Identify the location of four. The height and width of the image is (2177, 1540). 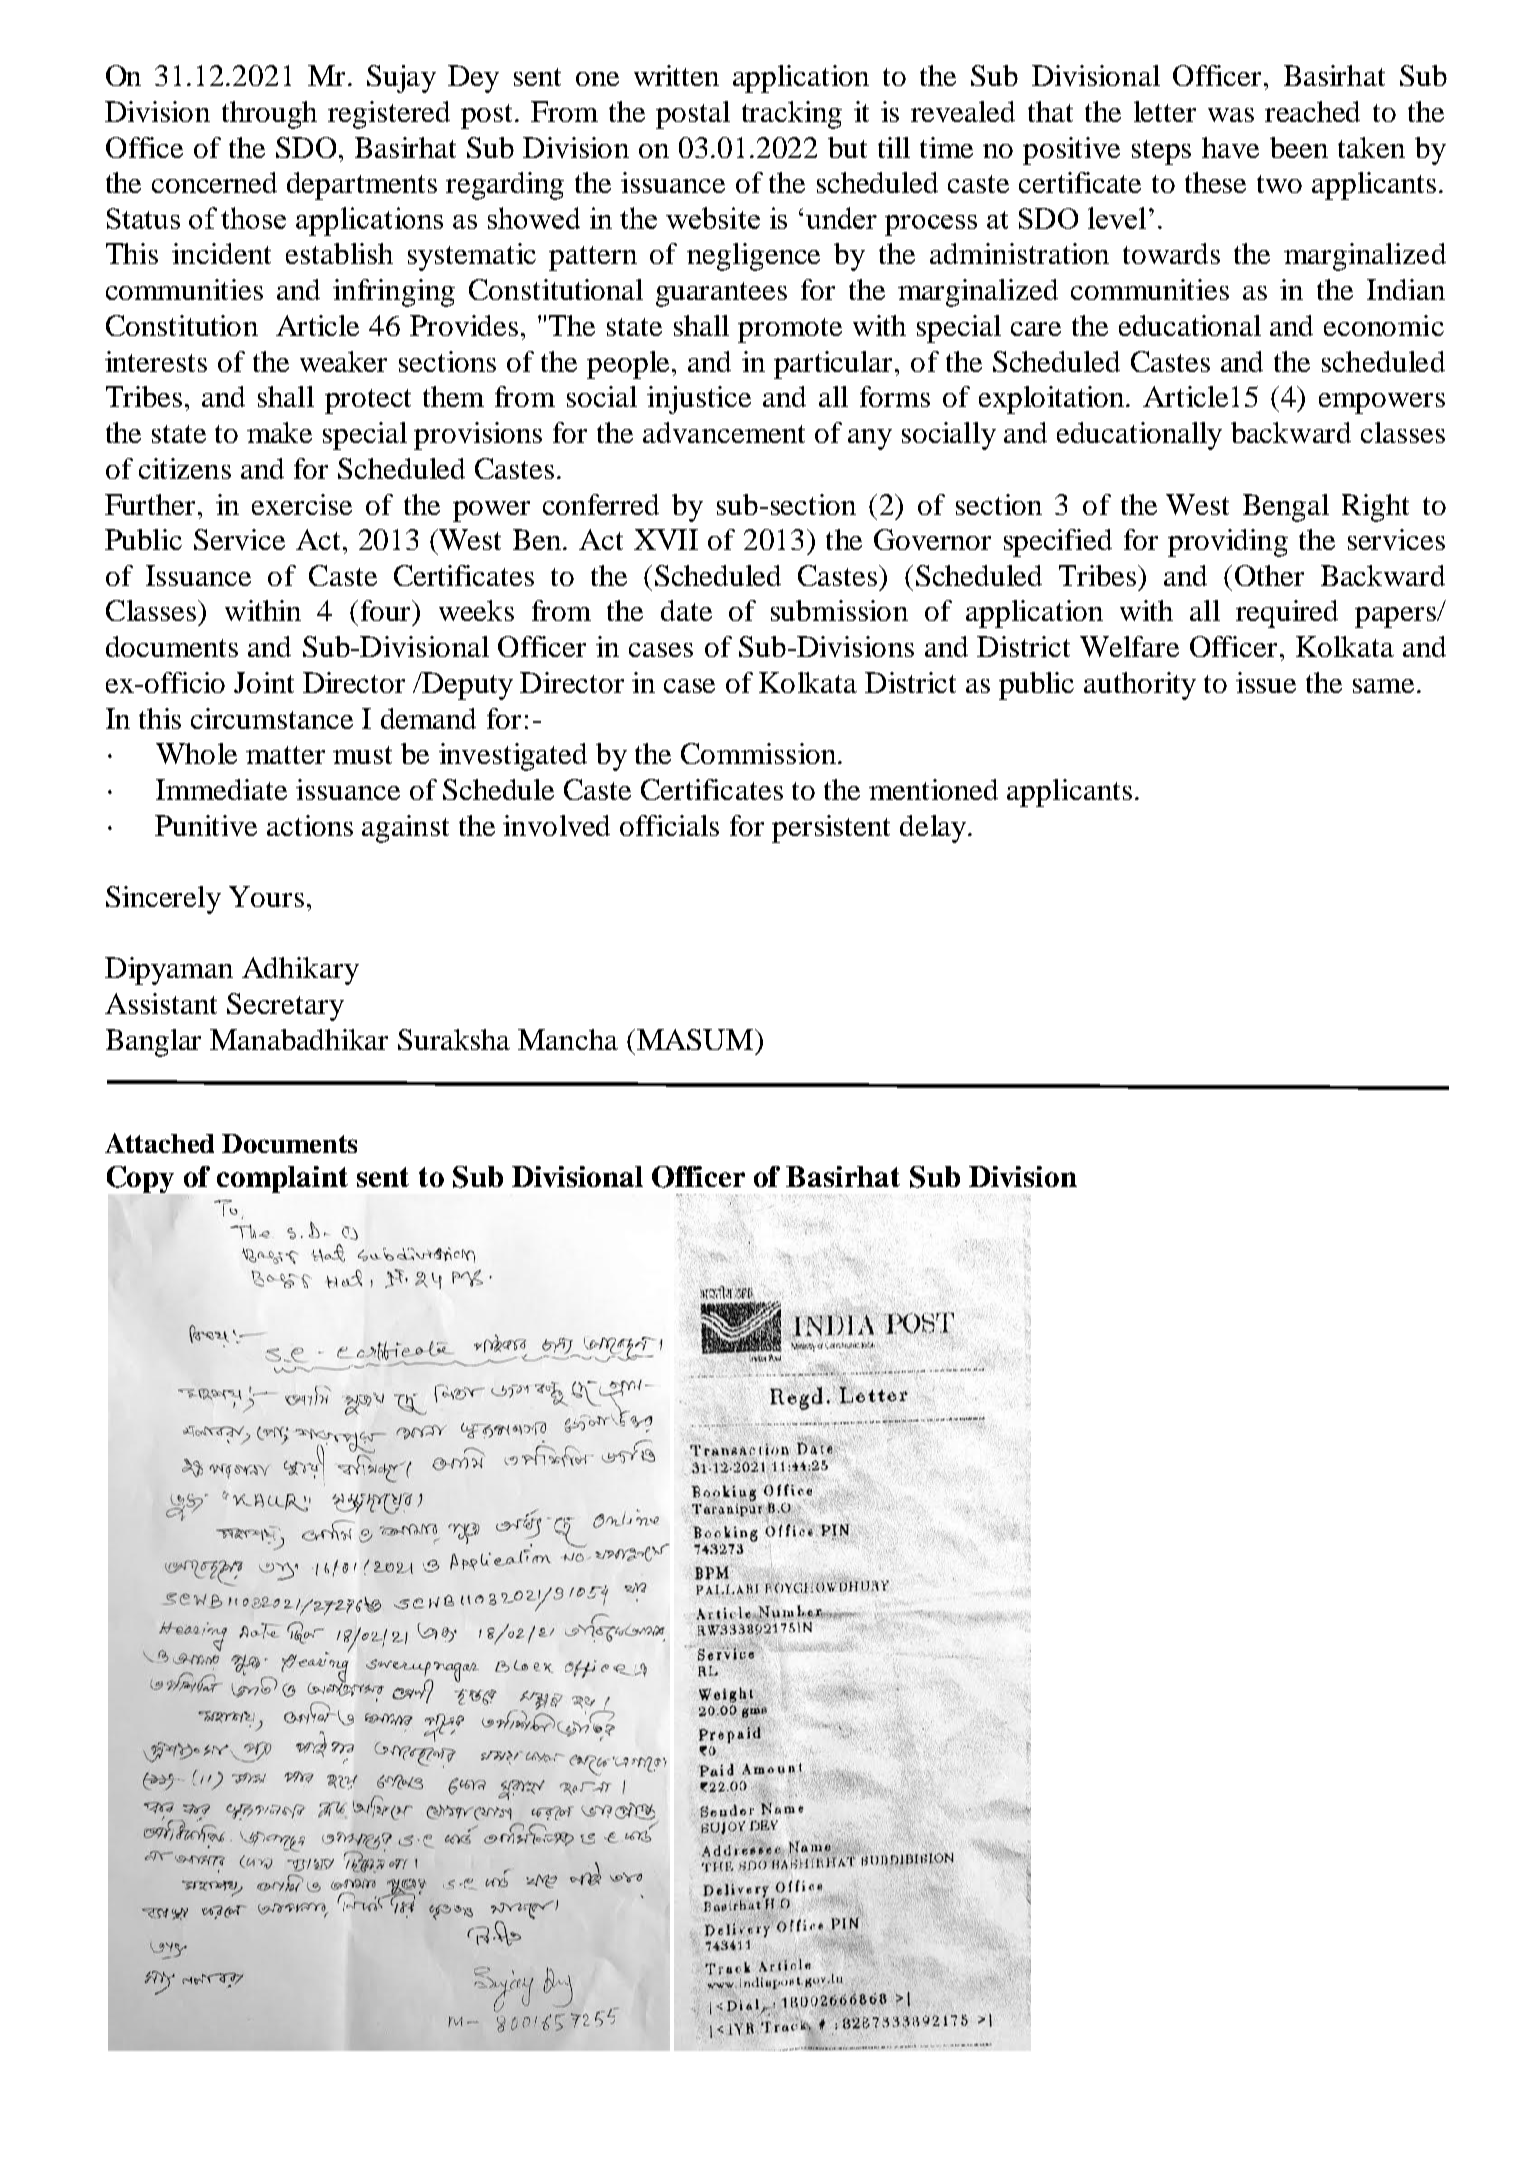
(387, 610).
